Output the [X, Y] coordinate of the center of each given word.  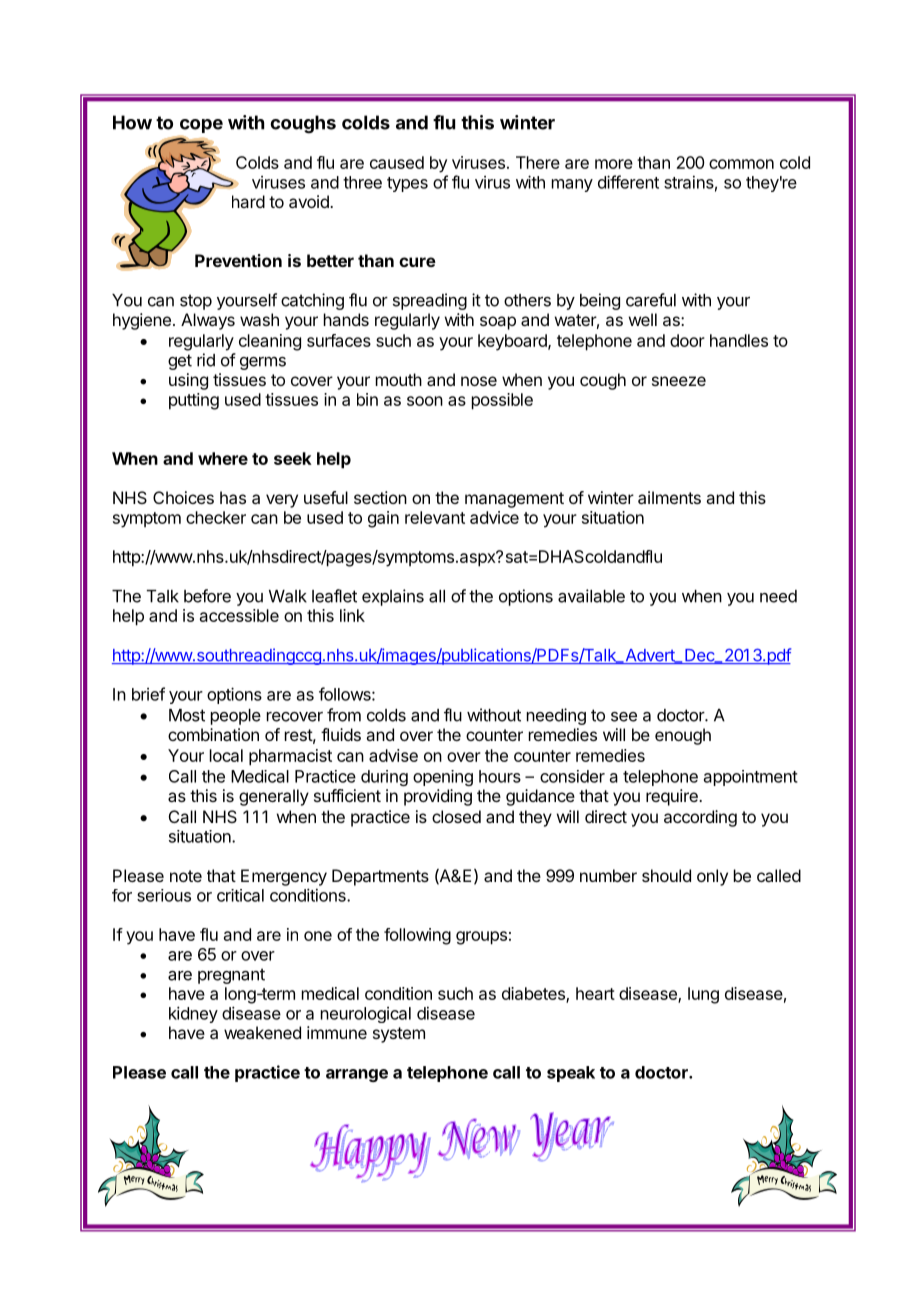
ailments [669, 497]
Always [208, 321]
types [407, 184]
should [666, 875]
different [628, 182]
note [186, 876]
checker [216, 517]
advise [393, 755]
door [687, 340]
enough [683, 736]
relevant [435, 517]
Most [187, 715]
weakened [262, 1032]
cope [201, 126]
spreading [430, 301]
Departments [380, 877]
